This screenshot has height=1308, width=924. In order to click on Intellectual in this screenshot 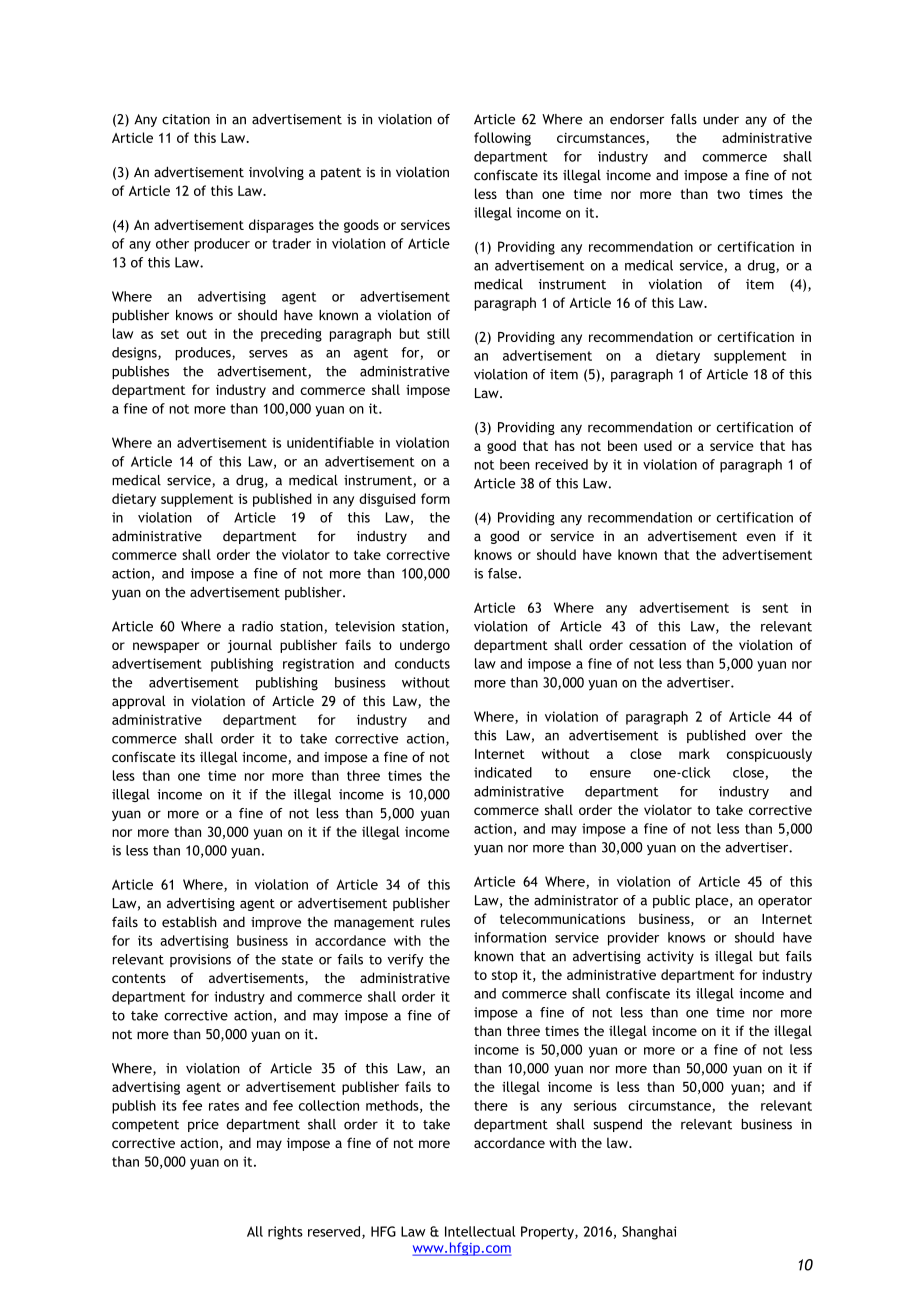, I will do `click(480, 1231)`.
